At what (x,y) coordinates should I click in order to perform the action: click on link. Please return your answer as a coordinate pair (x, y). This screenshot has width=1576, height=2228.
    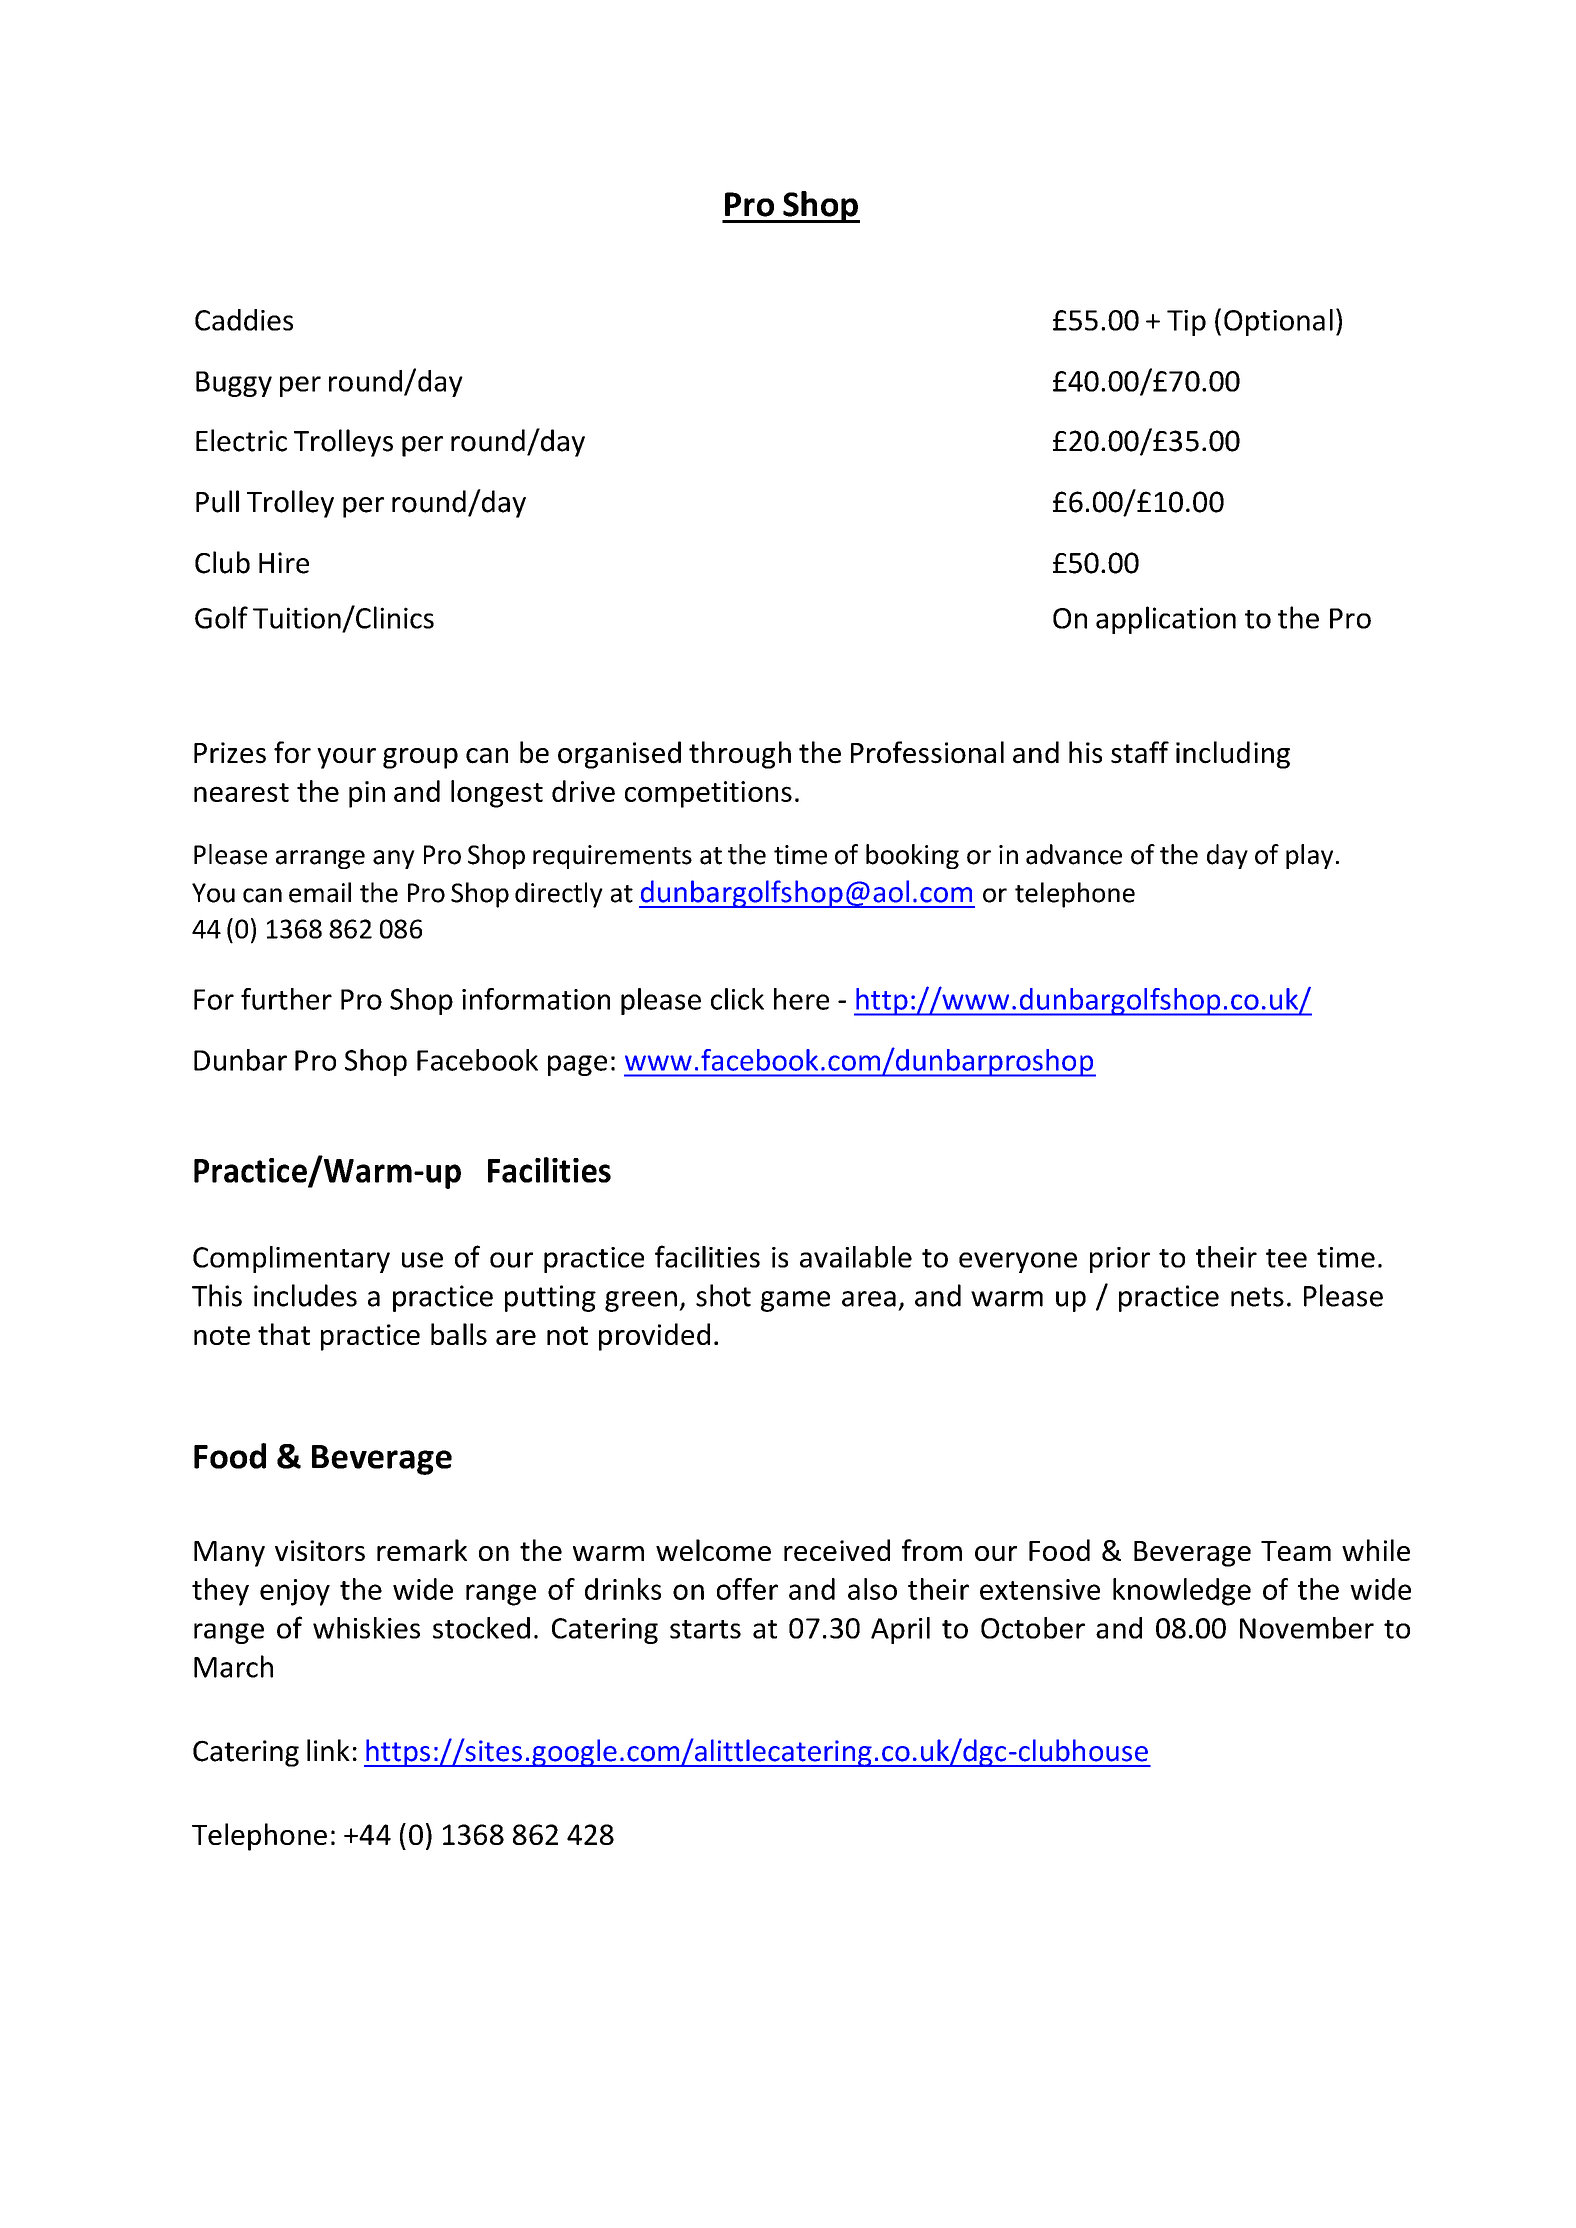
    Looking at the image, I should click on (328, 1750).
